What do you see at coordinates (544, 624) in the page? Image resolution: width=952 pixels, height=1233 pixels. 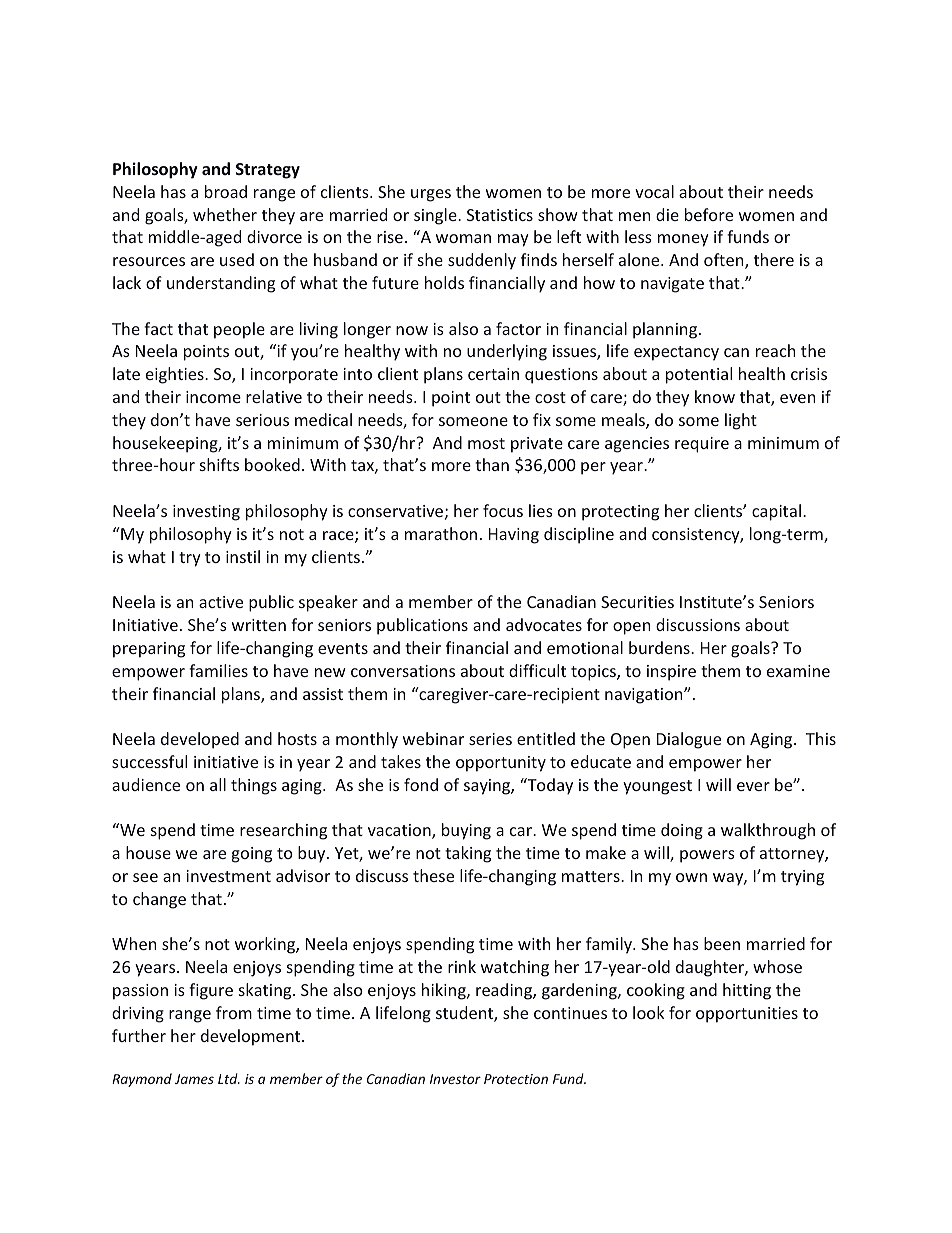 I see `advocates` at bounding box center [544, 624].
